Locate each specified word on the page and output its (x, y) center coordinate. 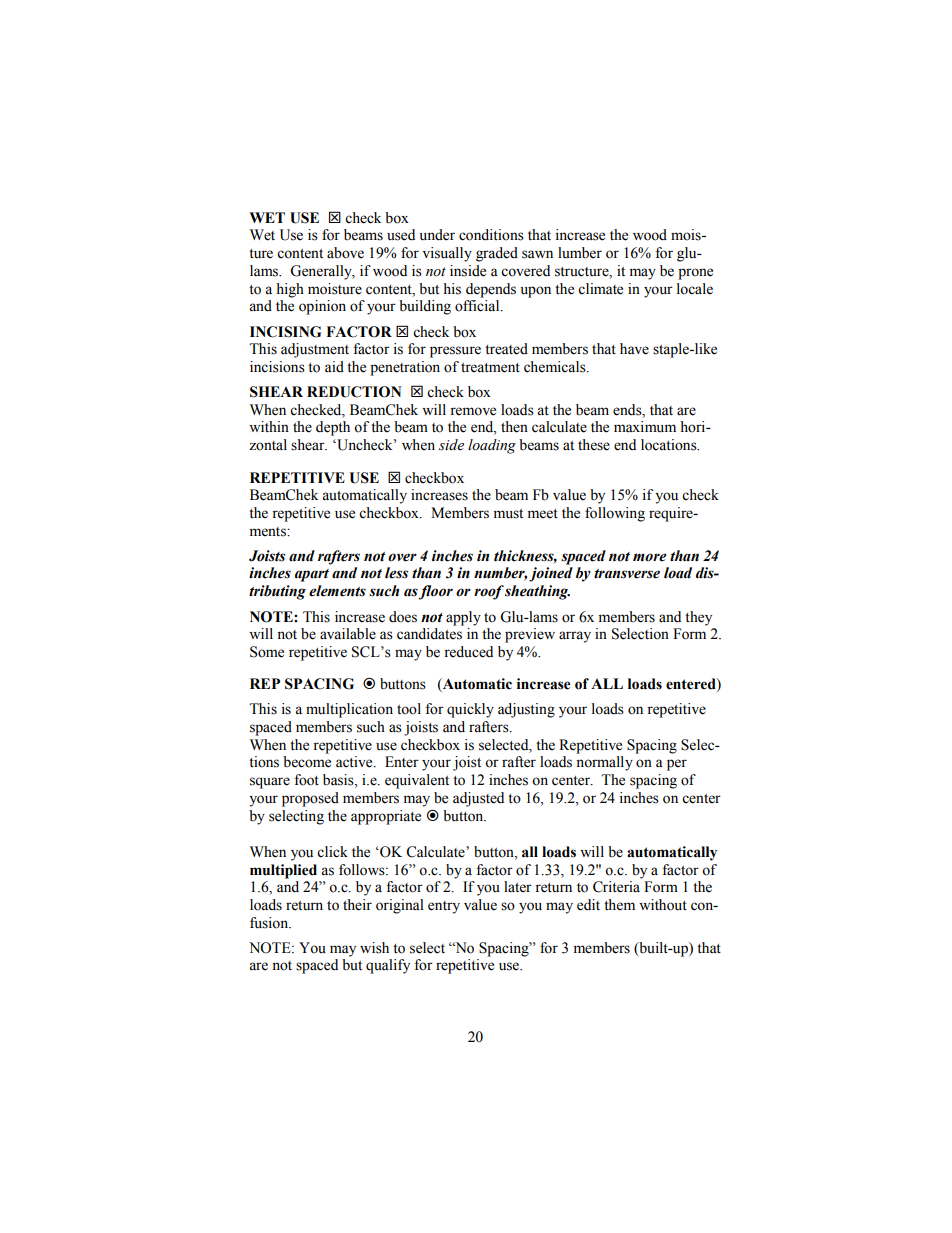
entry (444, 907)
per (677, 765)
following (615, 514)
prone (695, 274)
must (508, 514)
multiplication (349, 710)
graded (497, 254)
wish (374, 948)
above (345, 253)
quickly (470, 710)
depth (333, 428)
